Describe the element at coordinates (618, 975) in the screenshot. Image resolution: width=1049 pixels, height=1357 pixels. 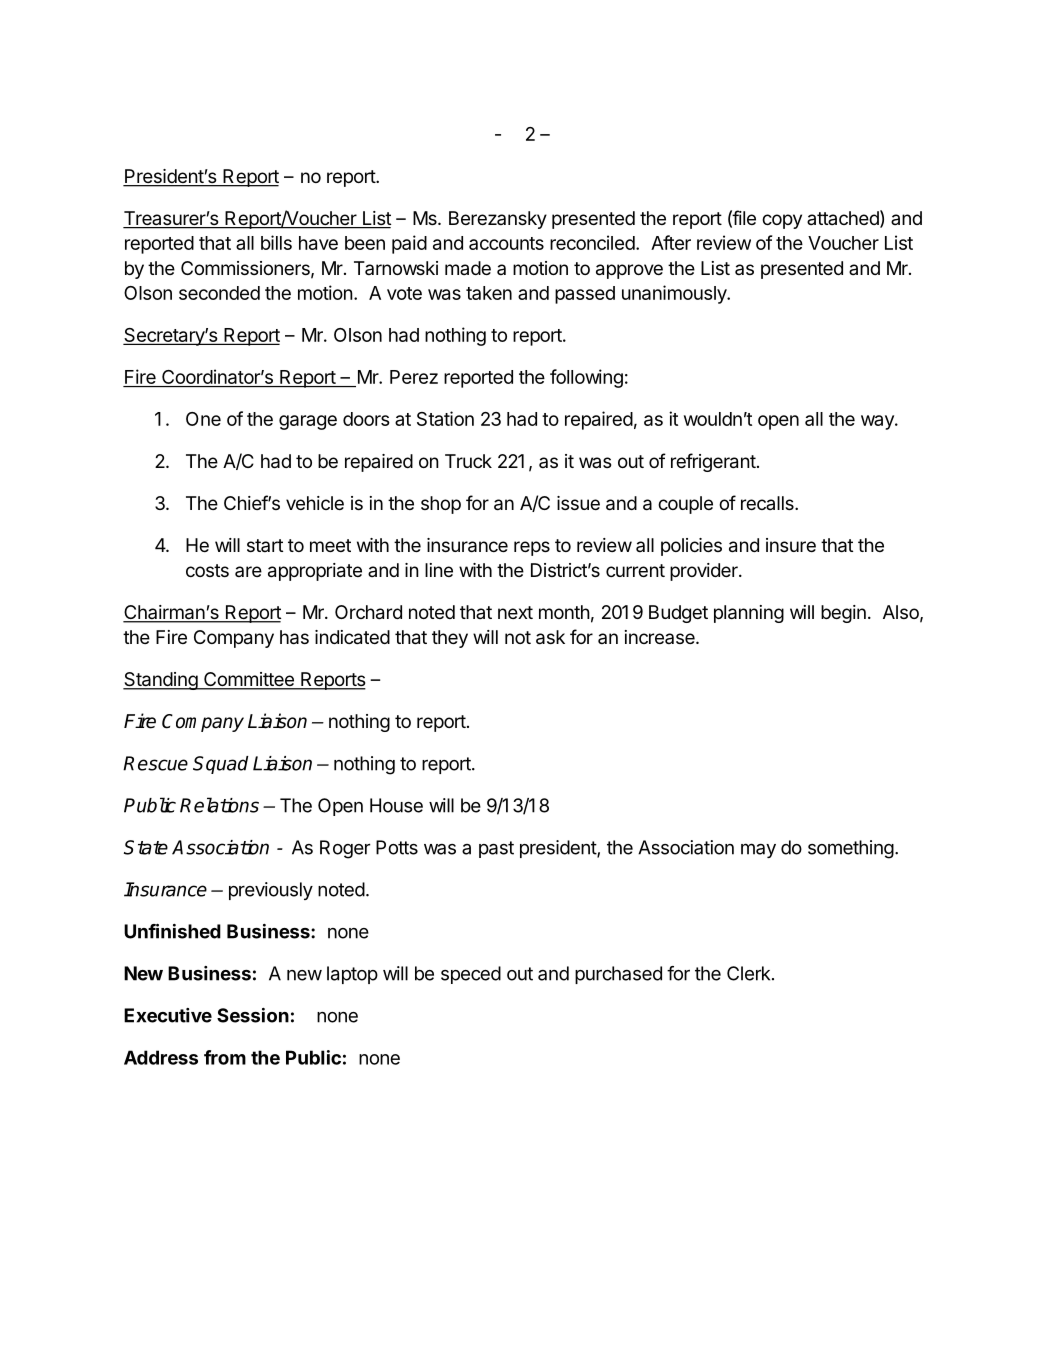
I see `purchased` at that location.
